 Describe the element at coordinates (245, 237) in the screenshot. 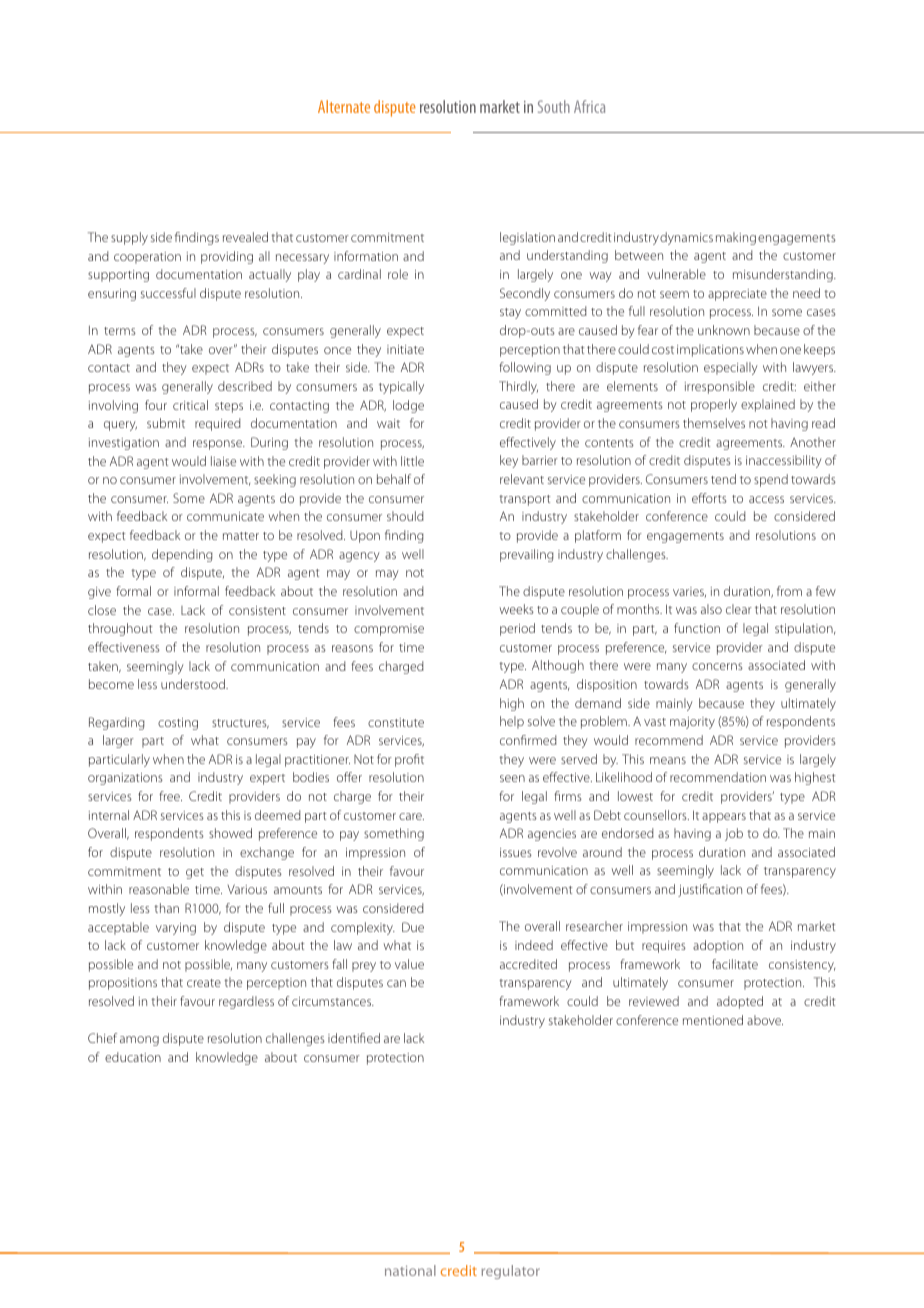

I see `revealed` at that location.
